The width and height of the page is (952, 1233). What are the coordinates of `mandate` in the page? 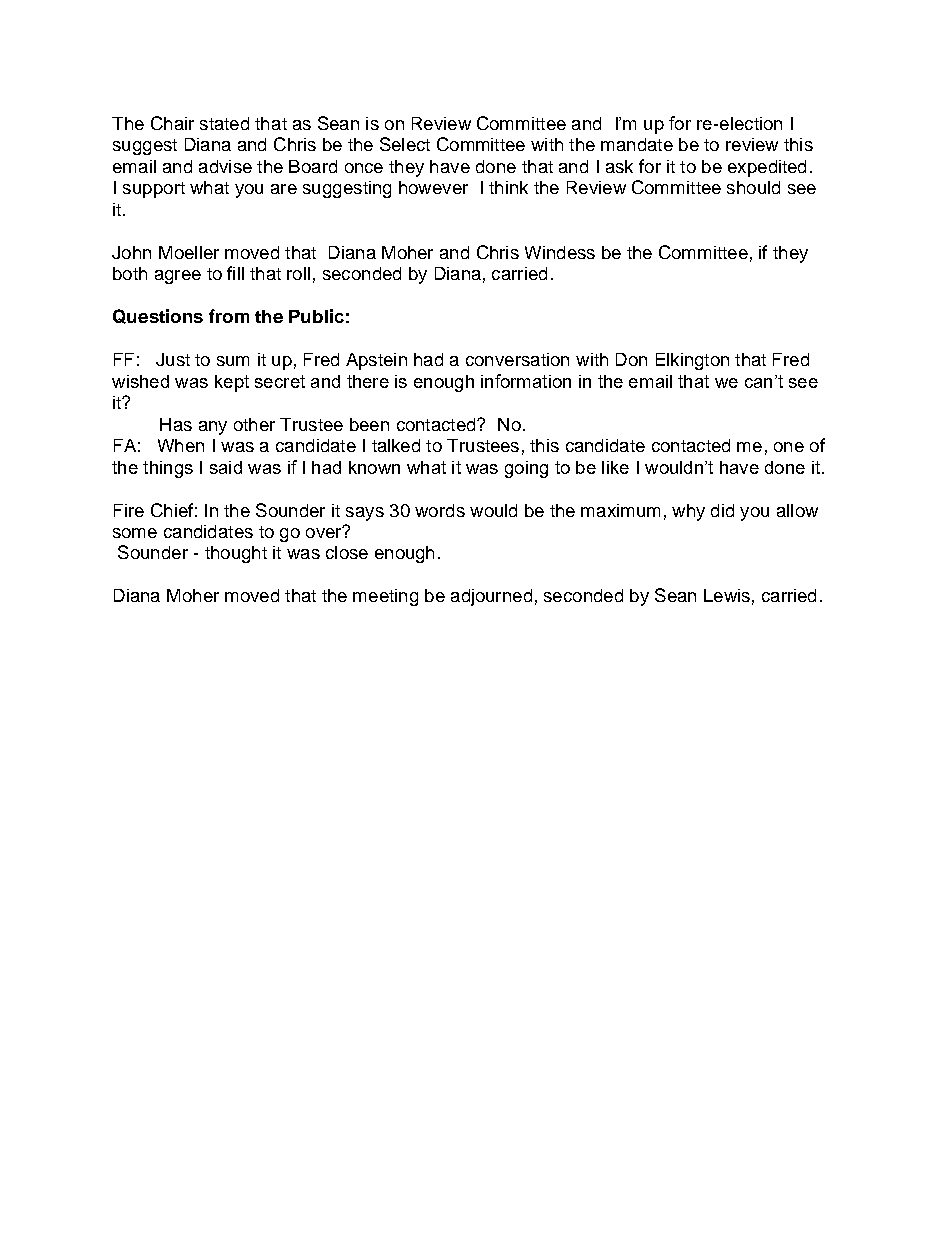 It's located at (637, 144).
